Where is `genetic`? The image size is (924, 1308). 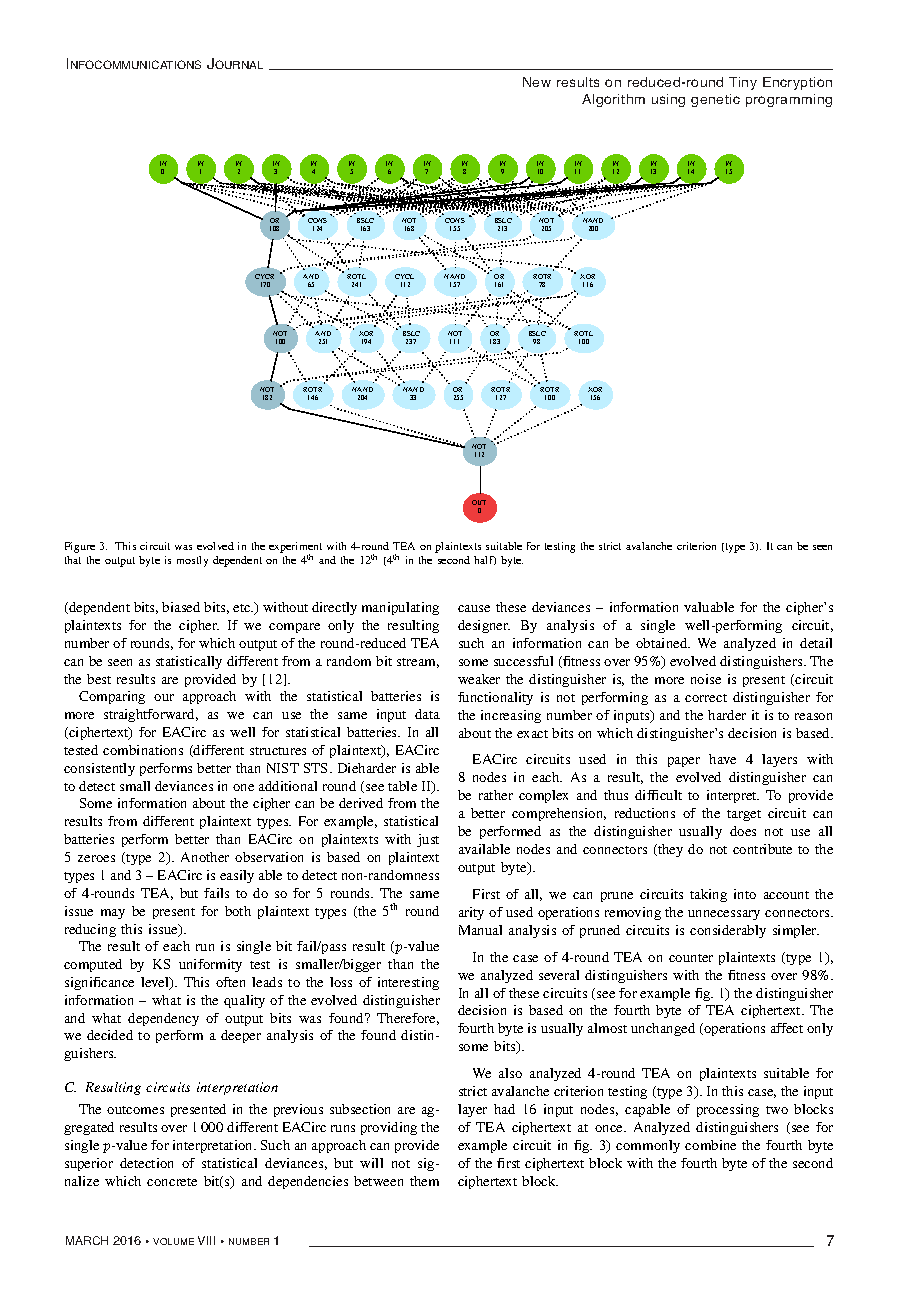 genetic is located at coordinates (715, 100).
